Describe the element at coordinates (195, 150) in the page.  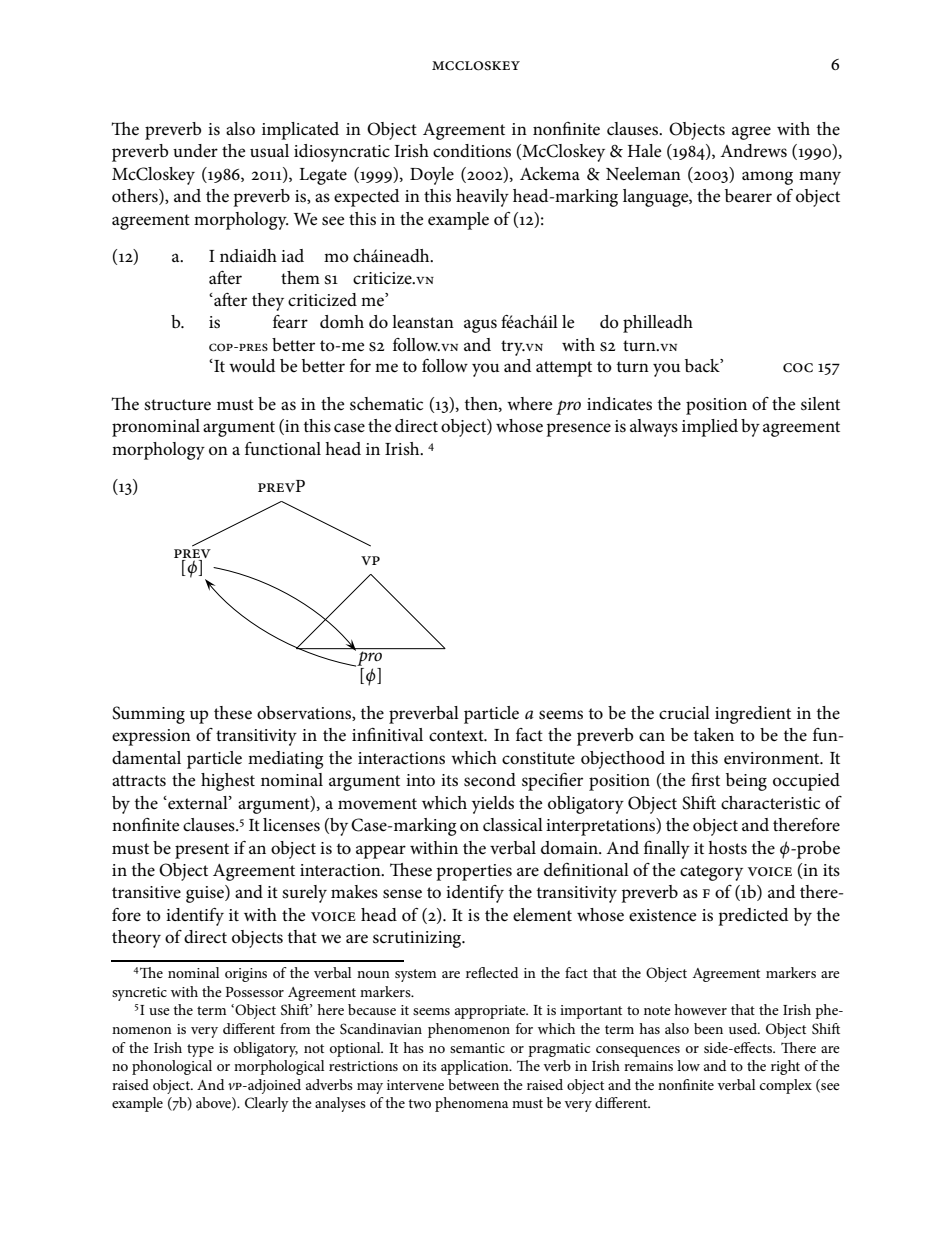
I see `under` at that location.
